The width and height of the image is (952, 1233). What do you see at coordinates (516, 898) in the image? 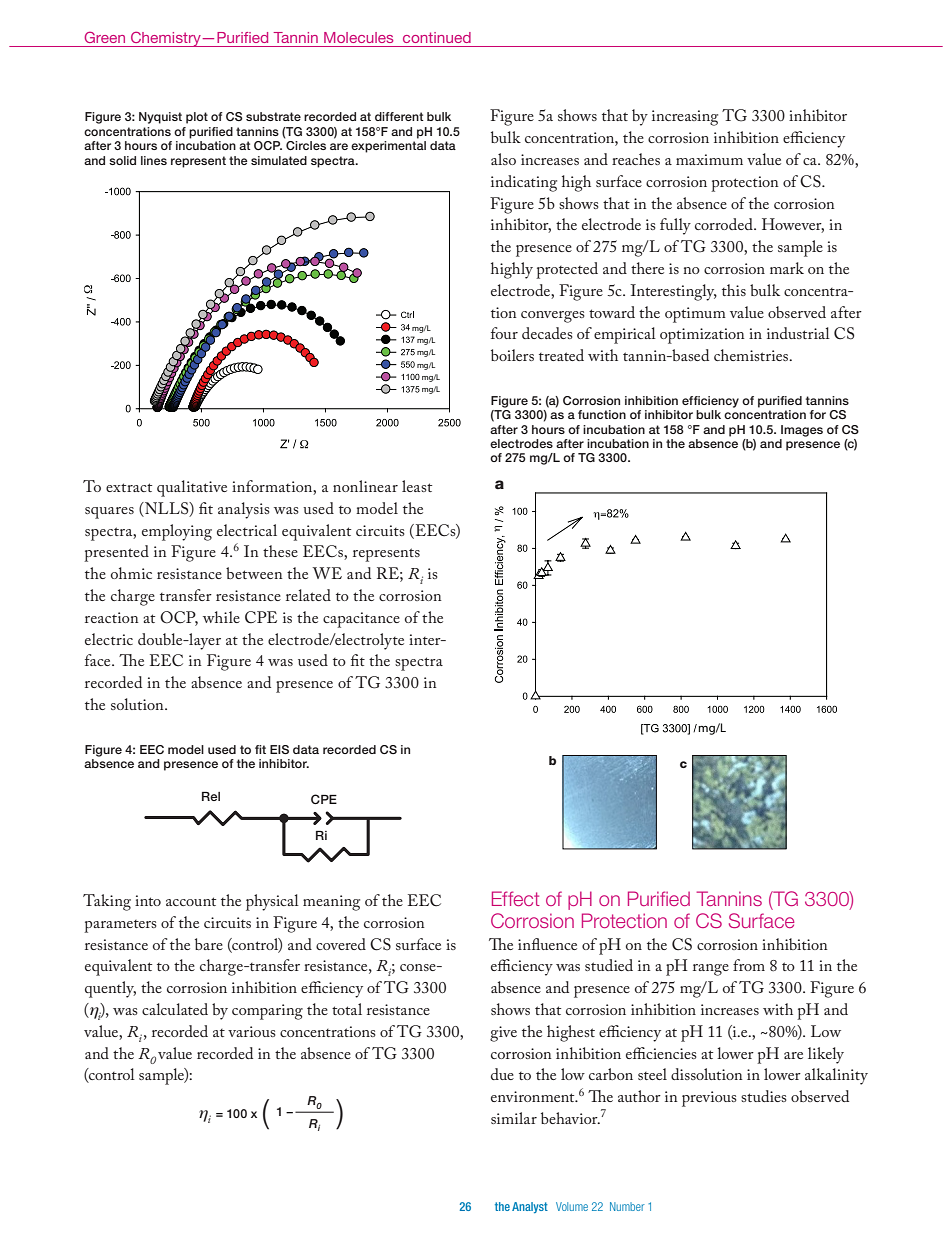
I see `Effect` at bounding box center [516, 898].
